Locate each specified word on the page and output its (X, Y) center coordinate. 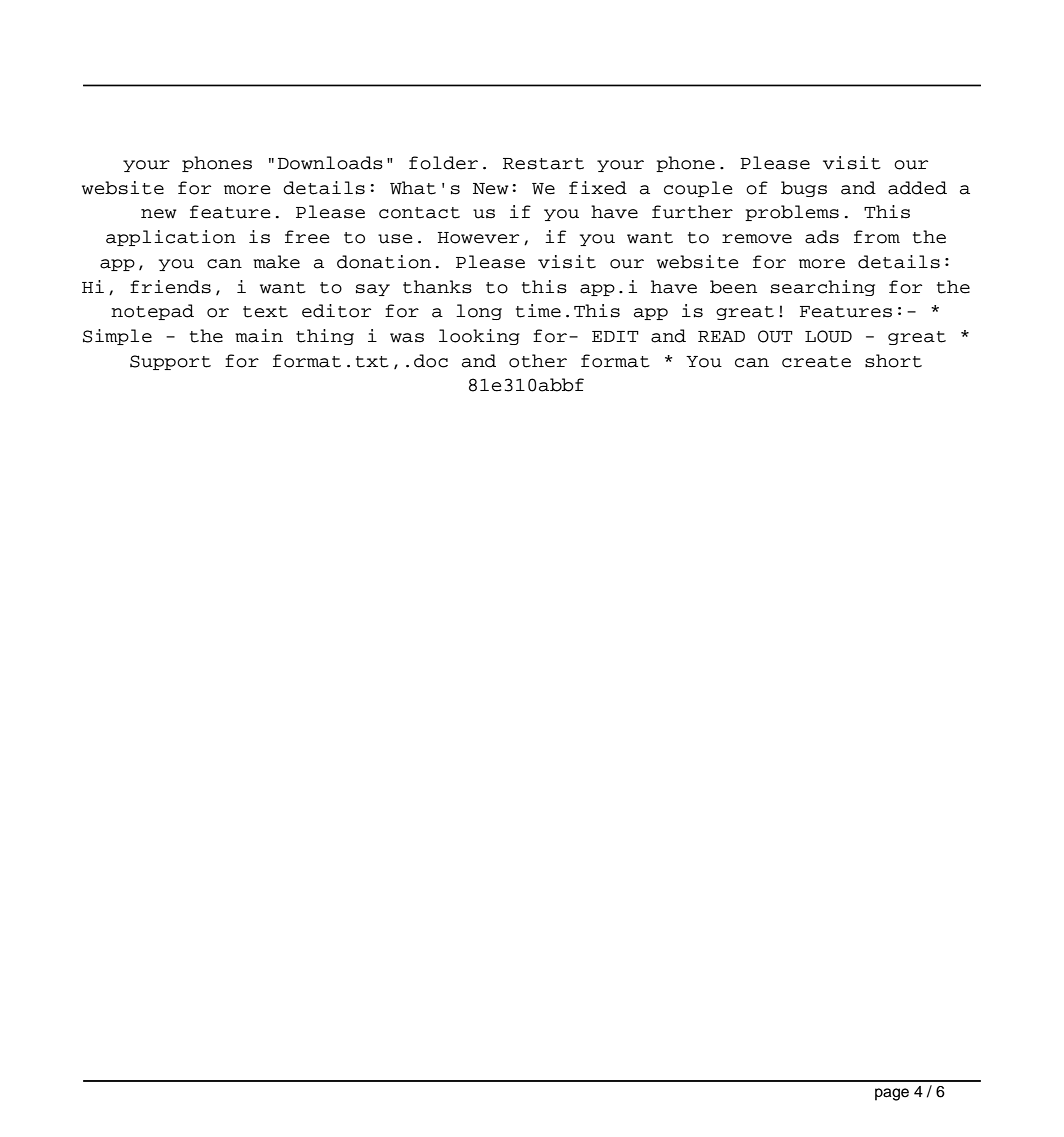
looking (479, 337)
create (816, 362)
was (407, 338)
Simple (117, 337)
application (171, 238)
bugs (804, 189)
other (538, 361)
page (892, 1094)
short (893, 361)
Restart (543, 164)
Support (170, 362)
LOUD (828, 336)
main (259, 336)
